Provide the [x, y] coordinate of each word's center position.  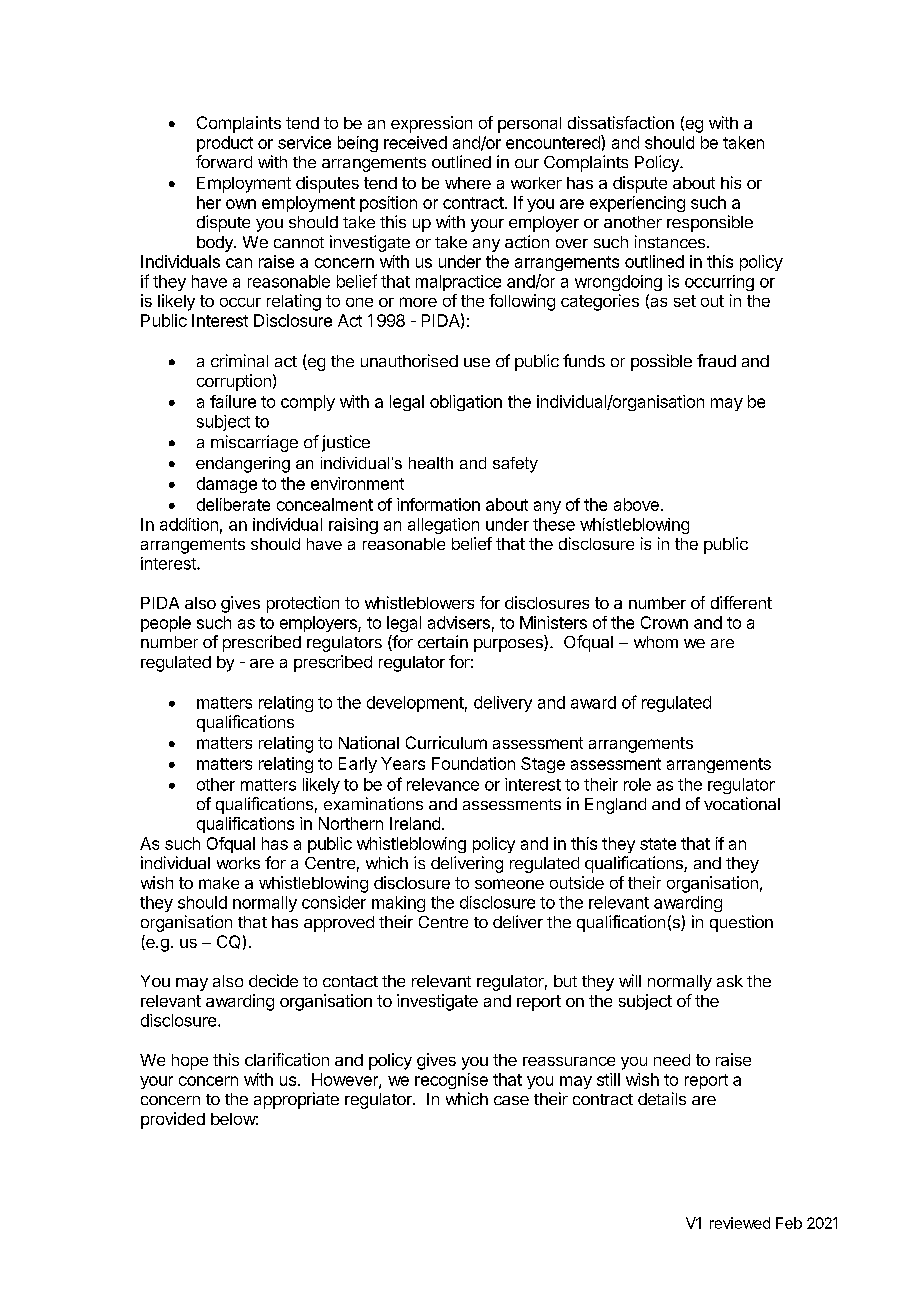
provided [173, 1120]
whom [656, 642]
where [468, 183]
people [166, 624]
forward [224, 161]
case [511, 1100]
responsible [710, 223]
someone [509, 884]
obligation [466, 403]
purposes [509, 645]
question [741, 923]
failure [233, 401]
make [219, 883]
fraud [716, 360]
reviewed [740, 1223]
